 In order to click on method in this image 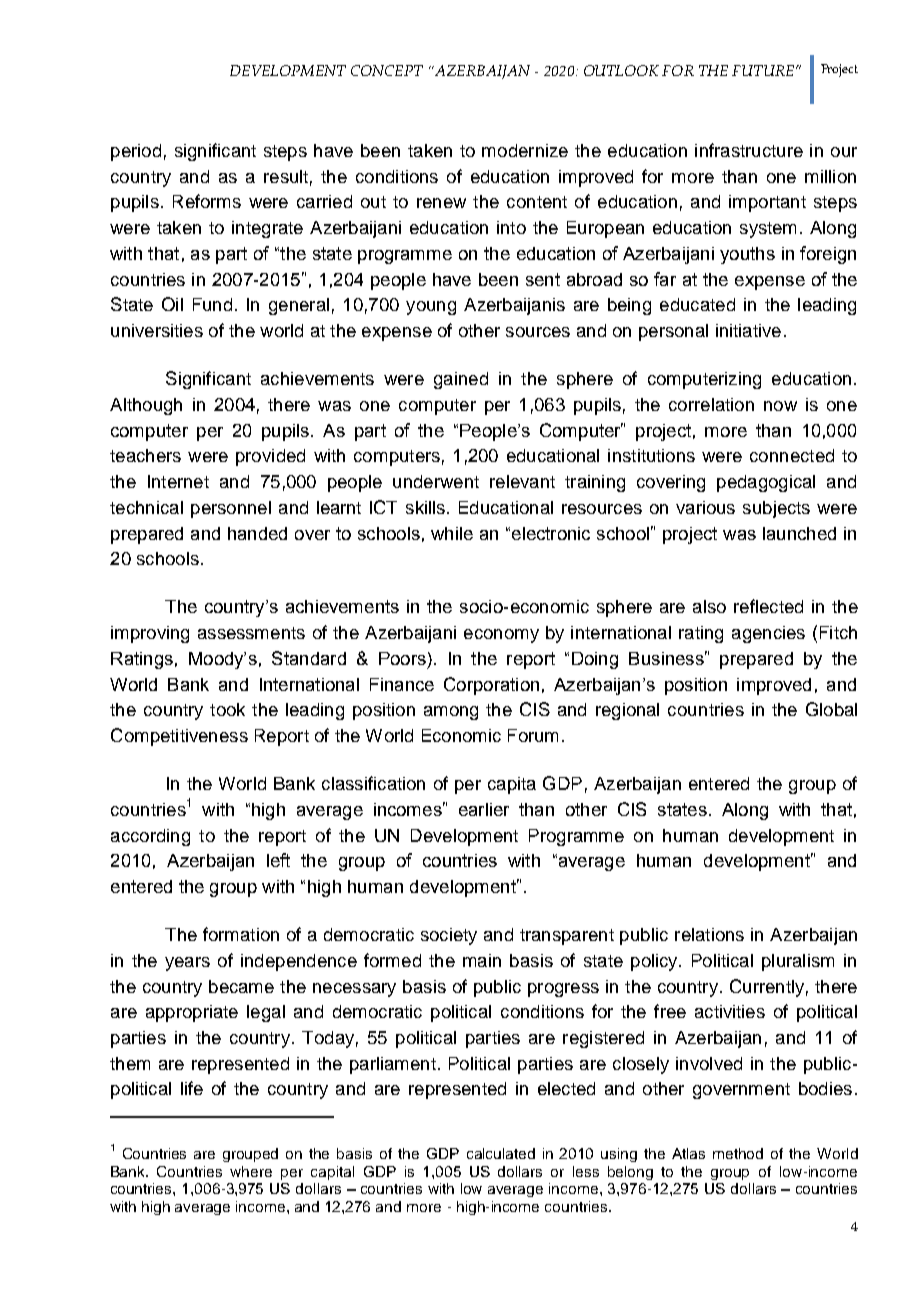, I will do `click(738, 1153)`.
